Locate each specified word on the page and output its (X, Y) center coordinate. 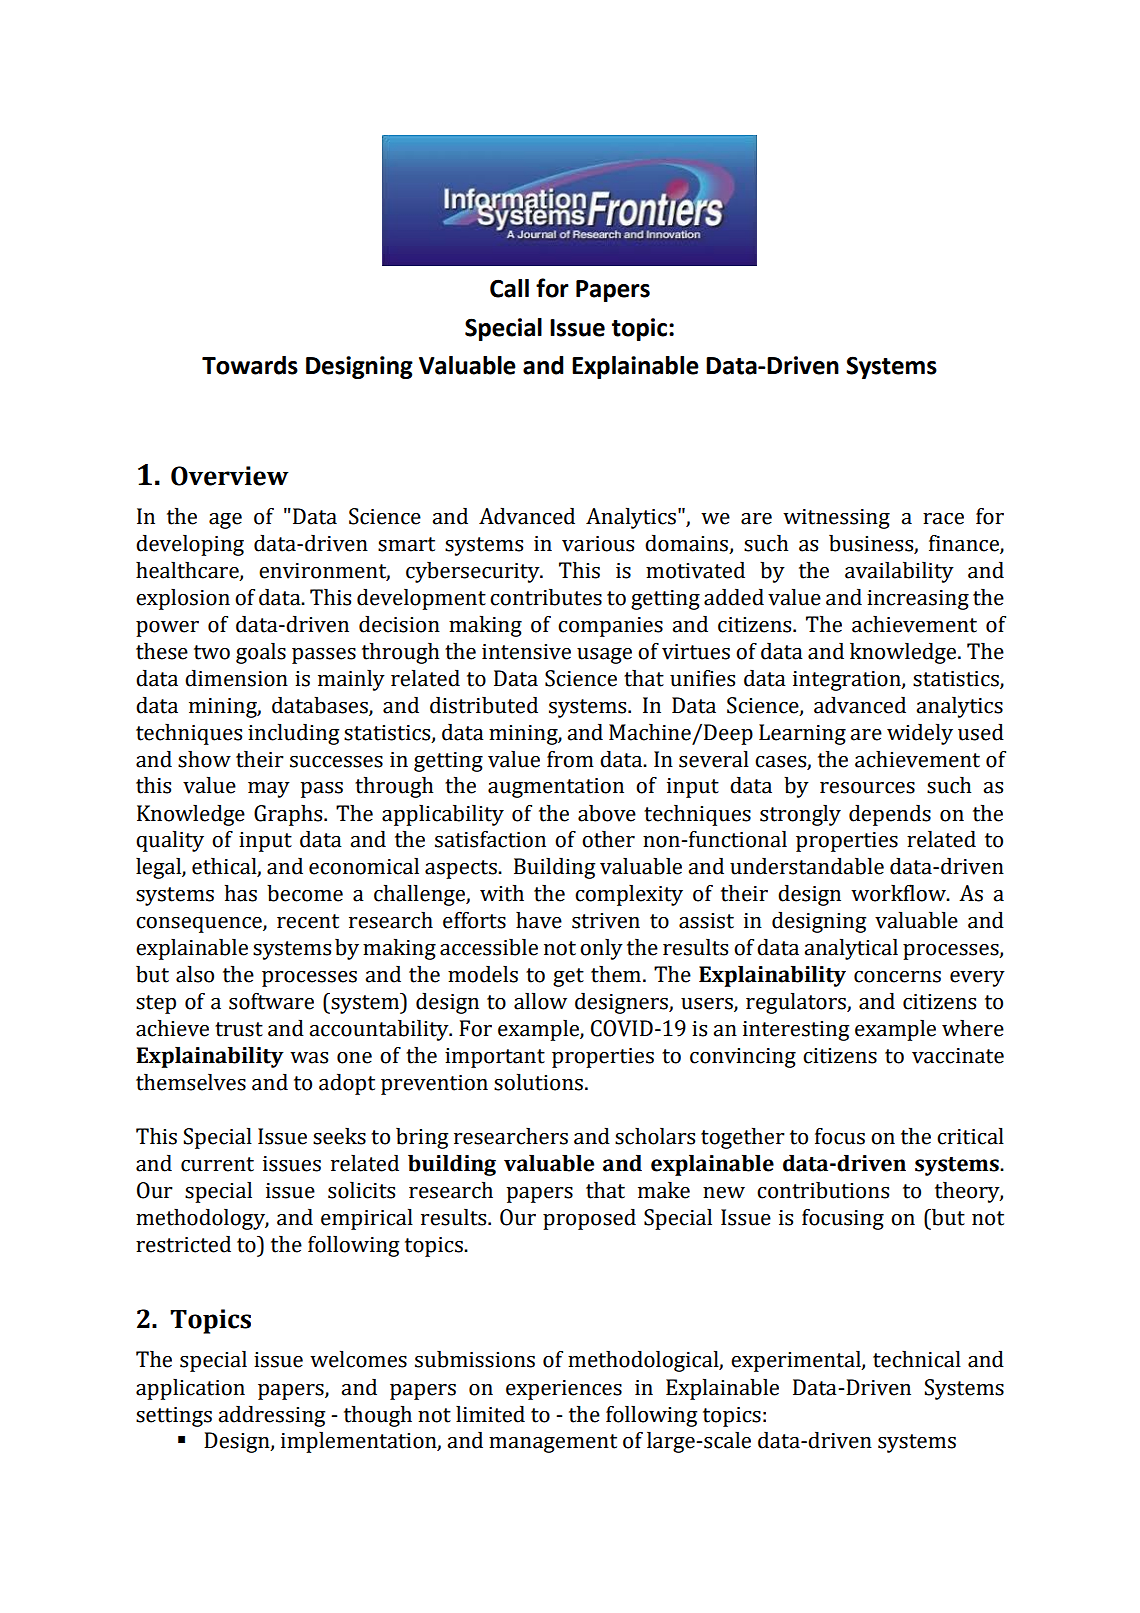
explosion (183, 599)
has (241, 893)
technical (917, 1359)
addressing (272, 1416)
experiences (564, 1390)
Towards (250, 365)
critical (970, 1136)
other (608, 839)
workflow (899, 893)
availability (899, 572)
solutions (538, 1082)
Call (509, 288)
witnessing (836, 519)
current (217, 1164)
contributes (546, 597)
